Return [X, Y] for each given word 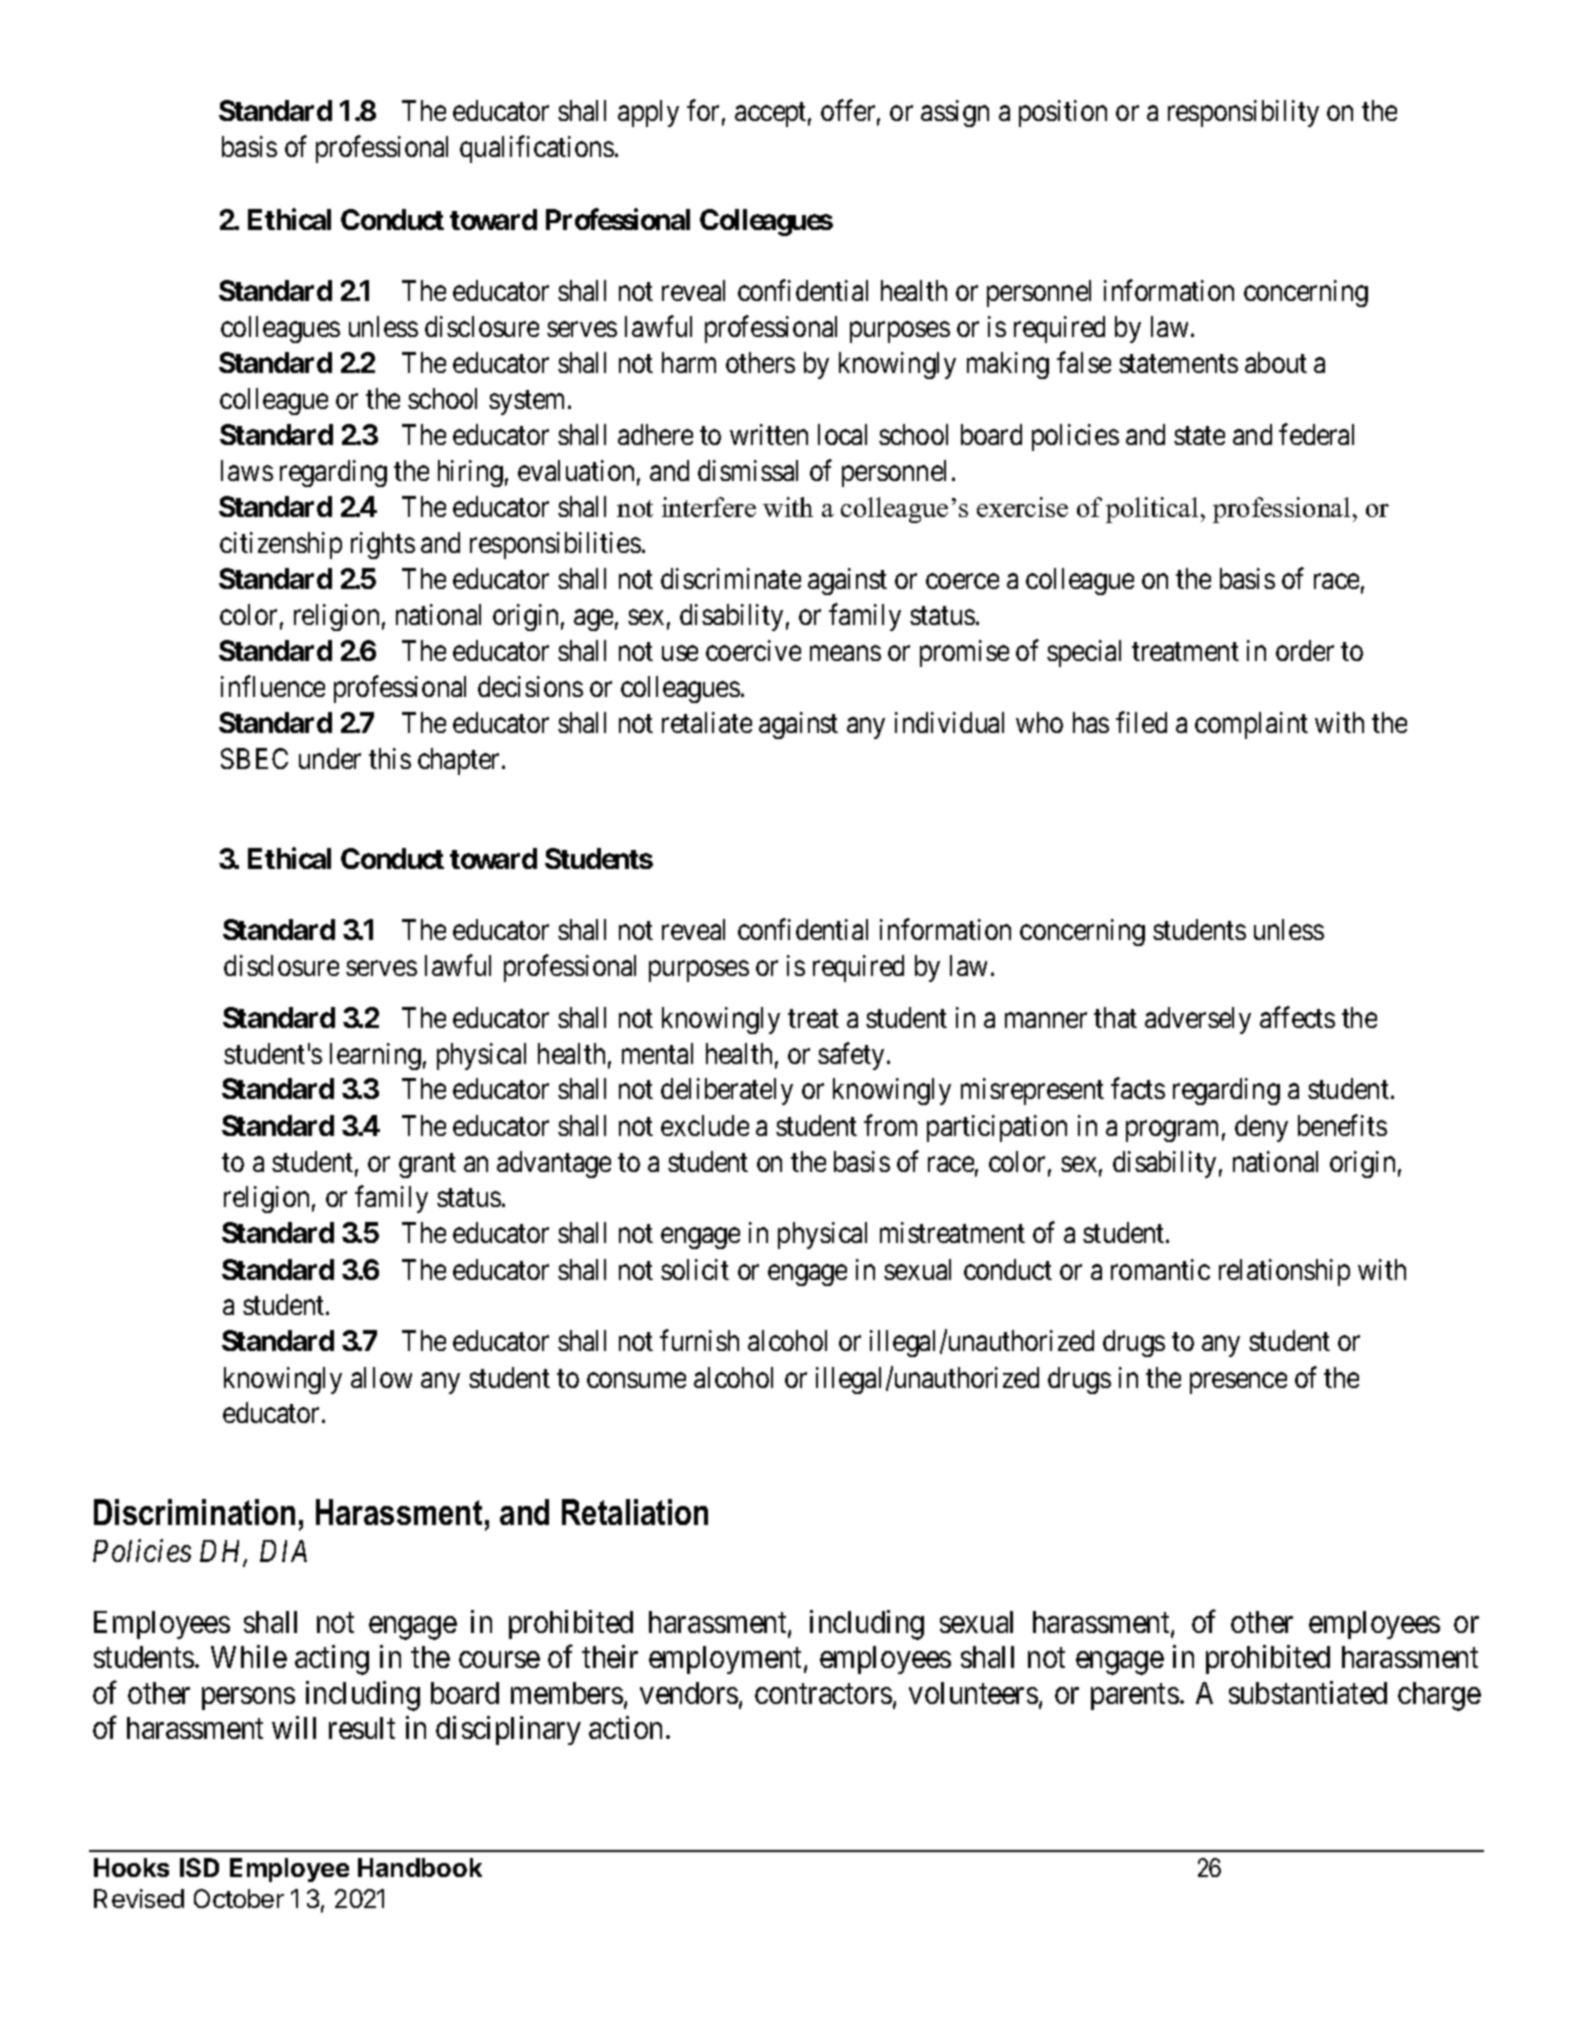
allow [381, 1377]
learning [375, 1056]
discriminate [731, 578]
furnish [699, 1340]
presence [1238, 1383]
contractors [823, 1694]
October [239, 1898]
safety [851, 1056]
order [1305, 650]
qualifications [537, 149]
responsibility [1243, 113]
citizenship [281, 545]
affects [1297, 1017]
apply [648, 113]
